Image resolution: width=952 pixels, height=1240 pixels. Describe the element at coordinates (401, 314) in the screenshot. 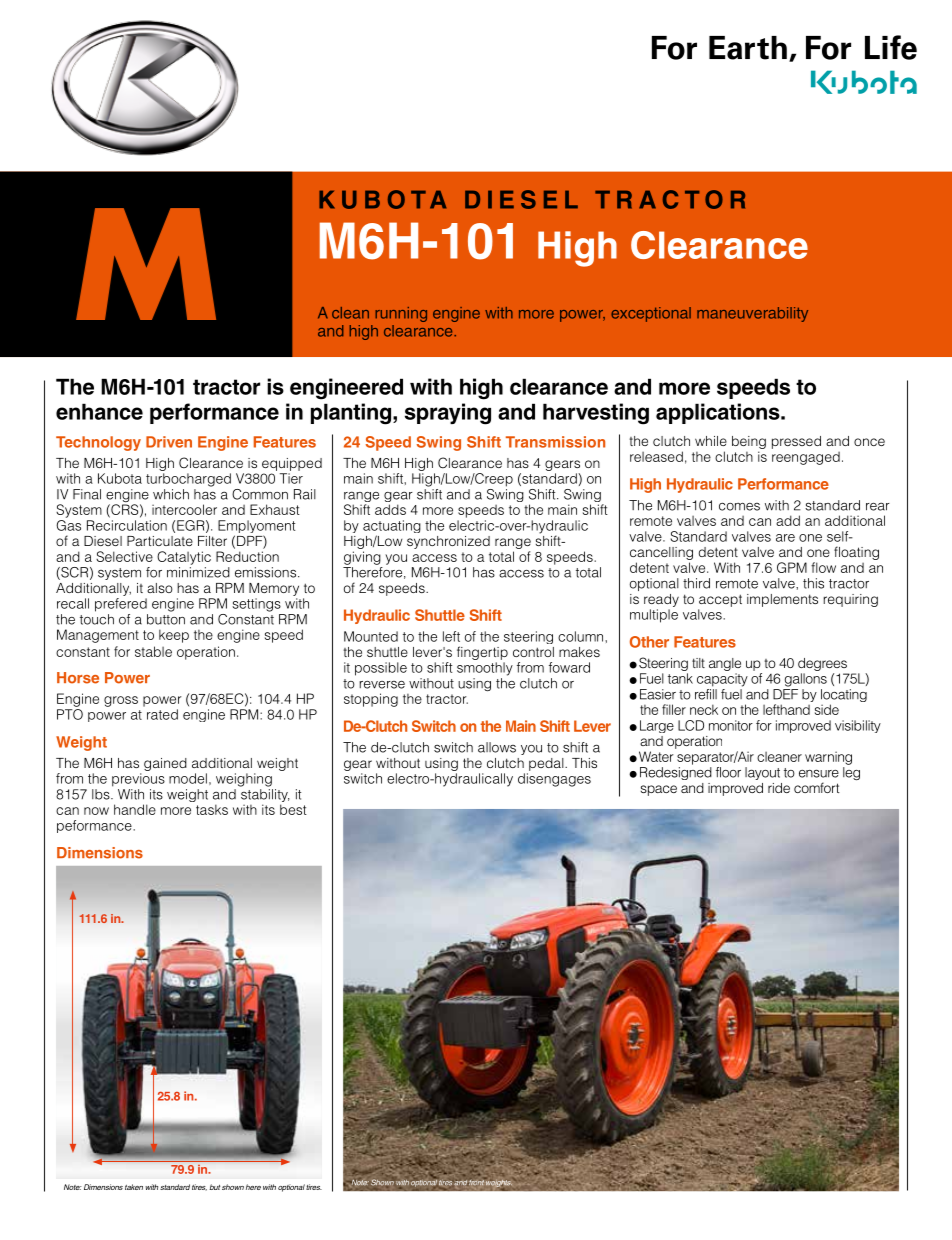

I see `running` at that location.
